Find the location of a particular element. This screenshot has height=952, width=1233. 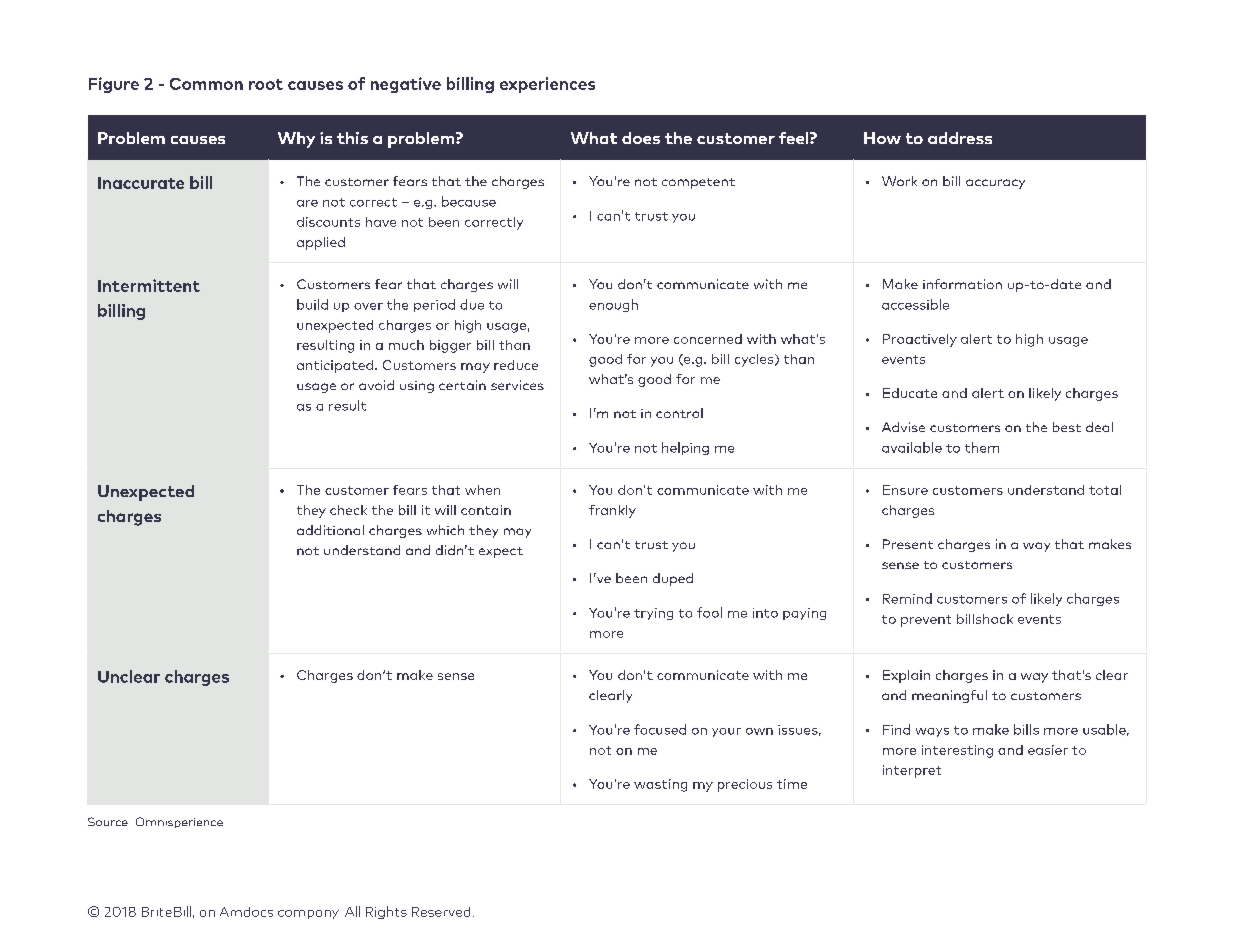

All is located at coordinates (352, 911).
